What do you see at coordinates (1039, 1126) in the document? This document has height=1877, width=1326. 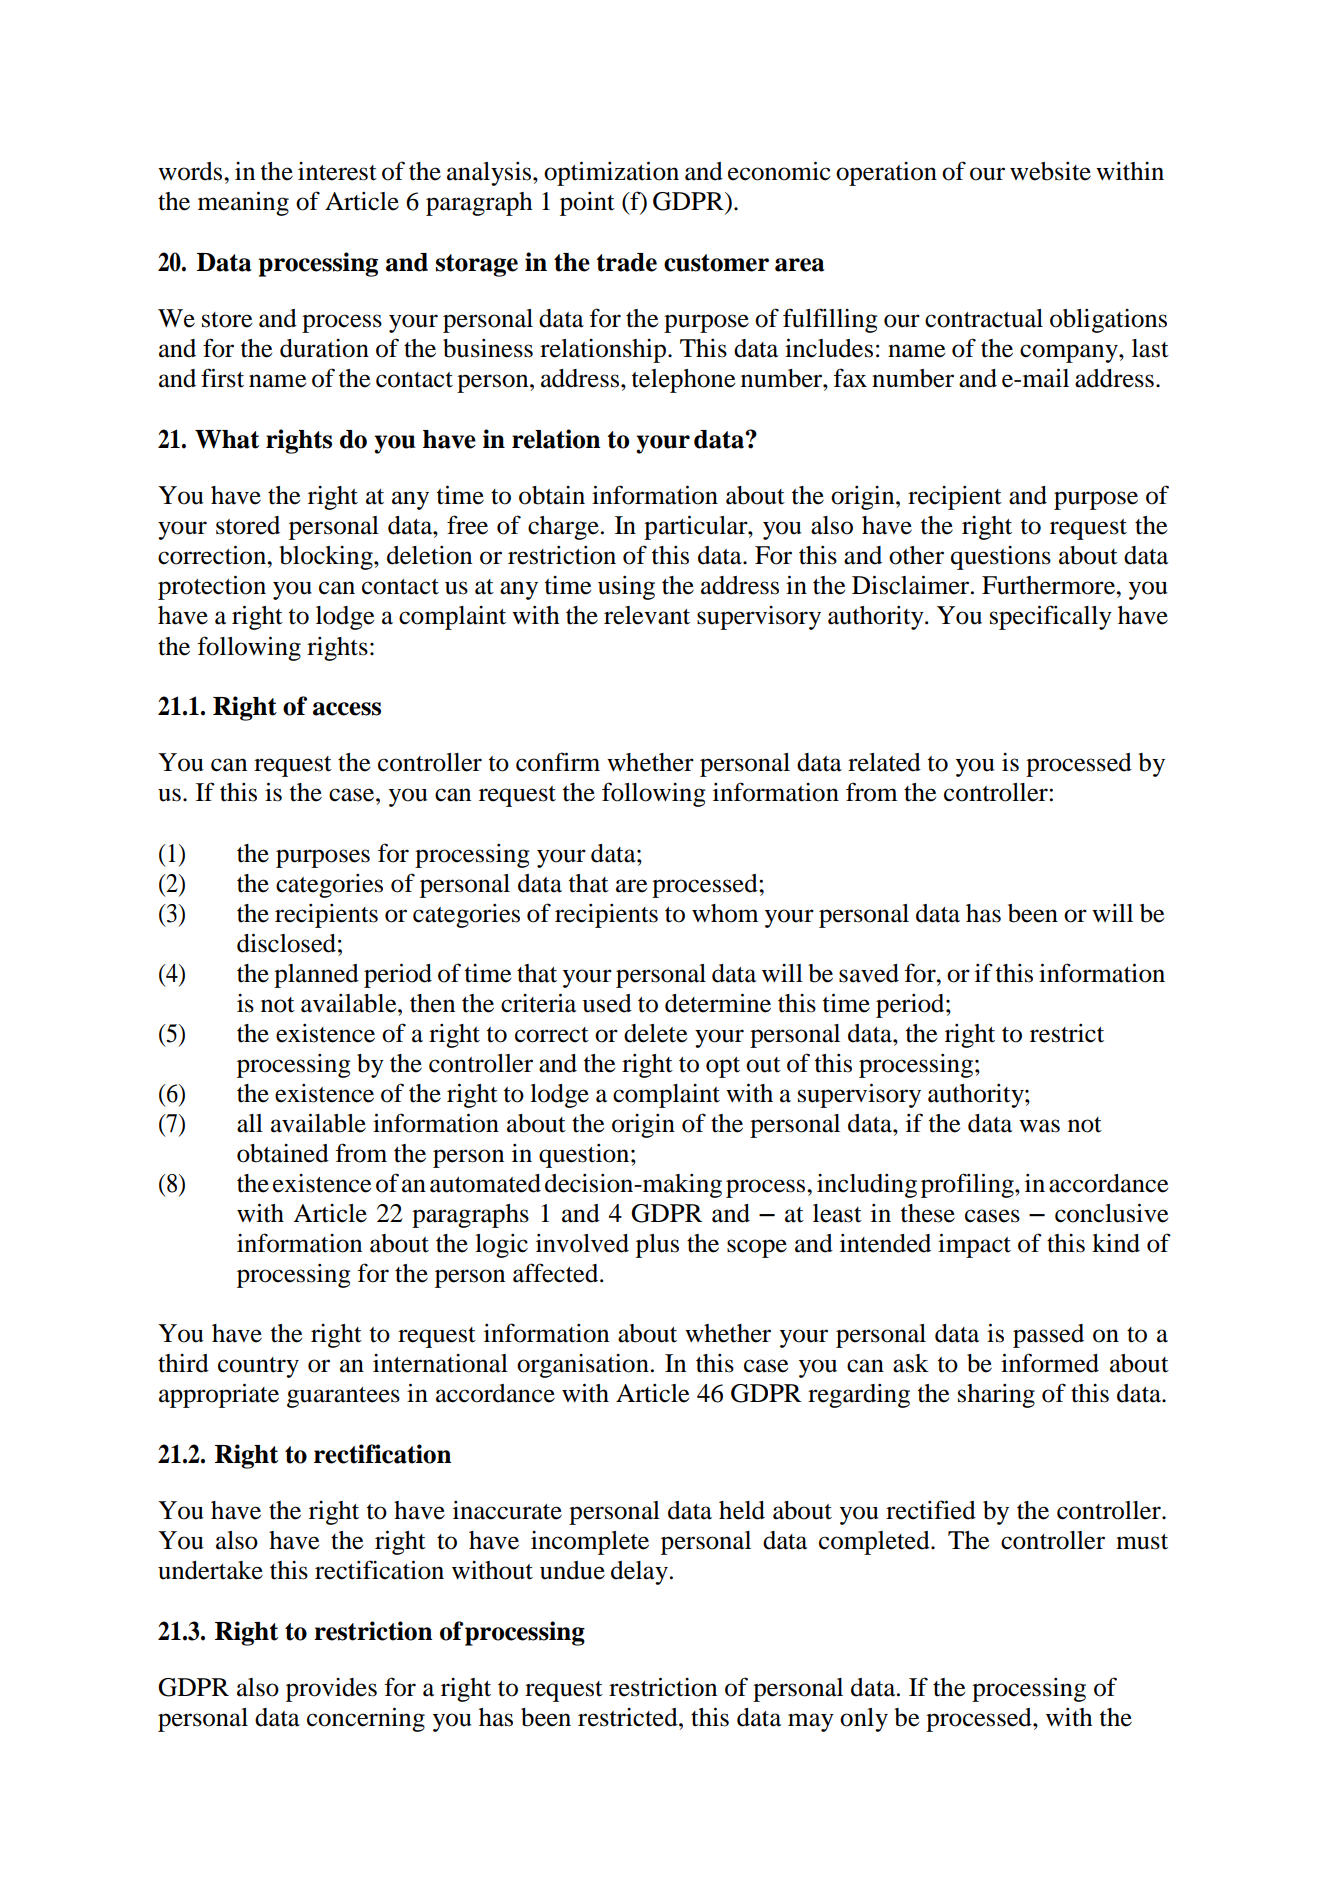 I see `was` at bounding box center [1039, 1126].
